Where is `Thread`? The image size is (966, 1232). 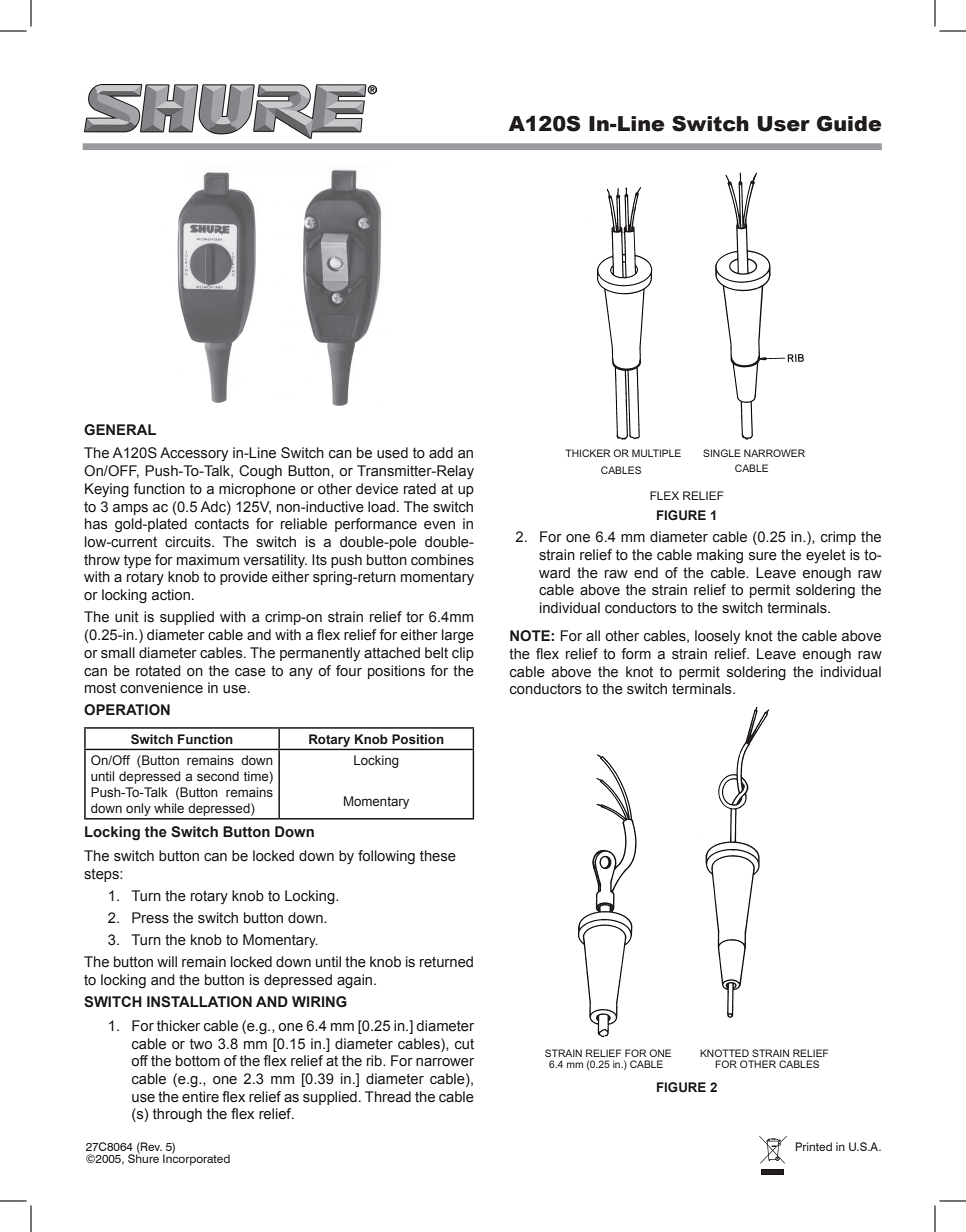 Thread is located at coordinates (388, 1097).
